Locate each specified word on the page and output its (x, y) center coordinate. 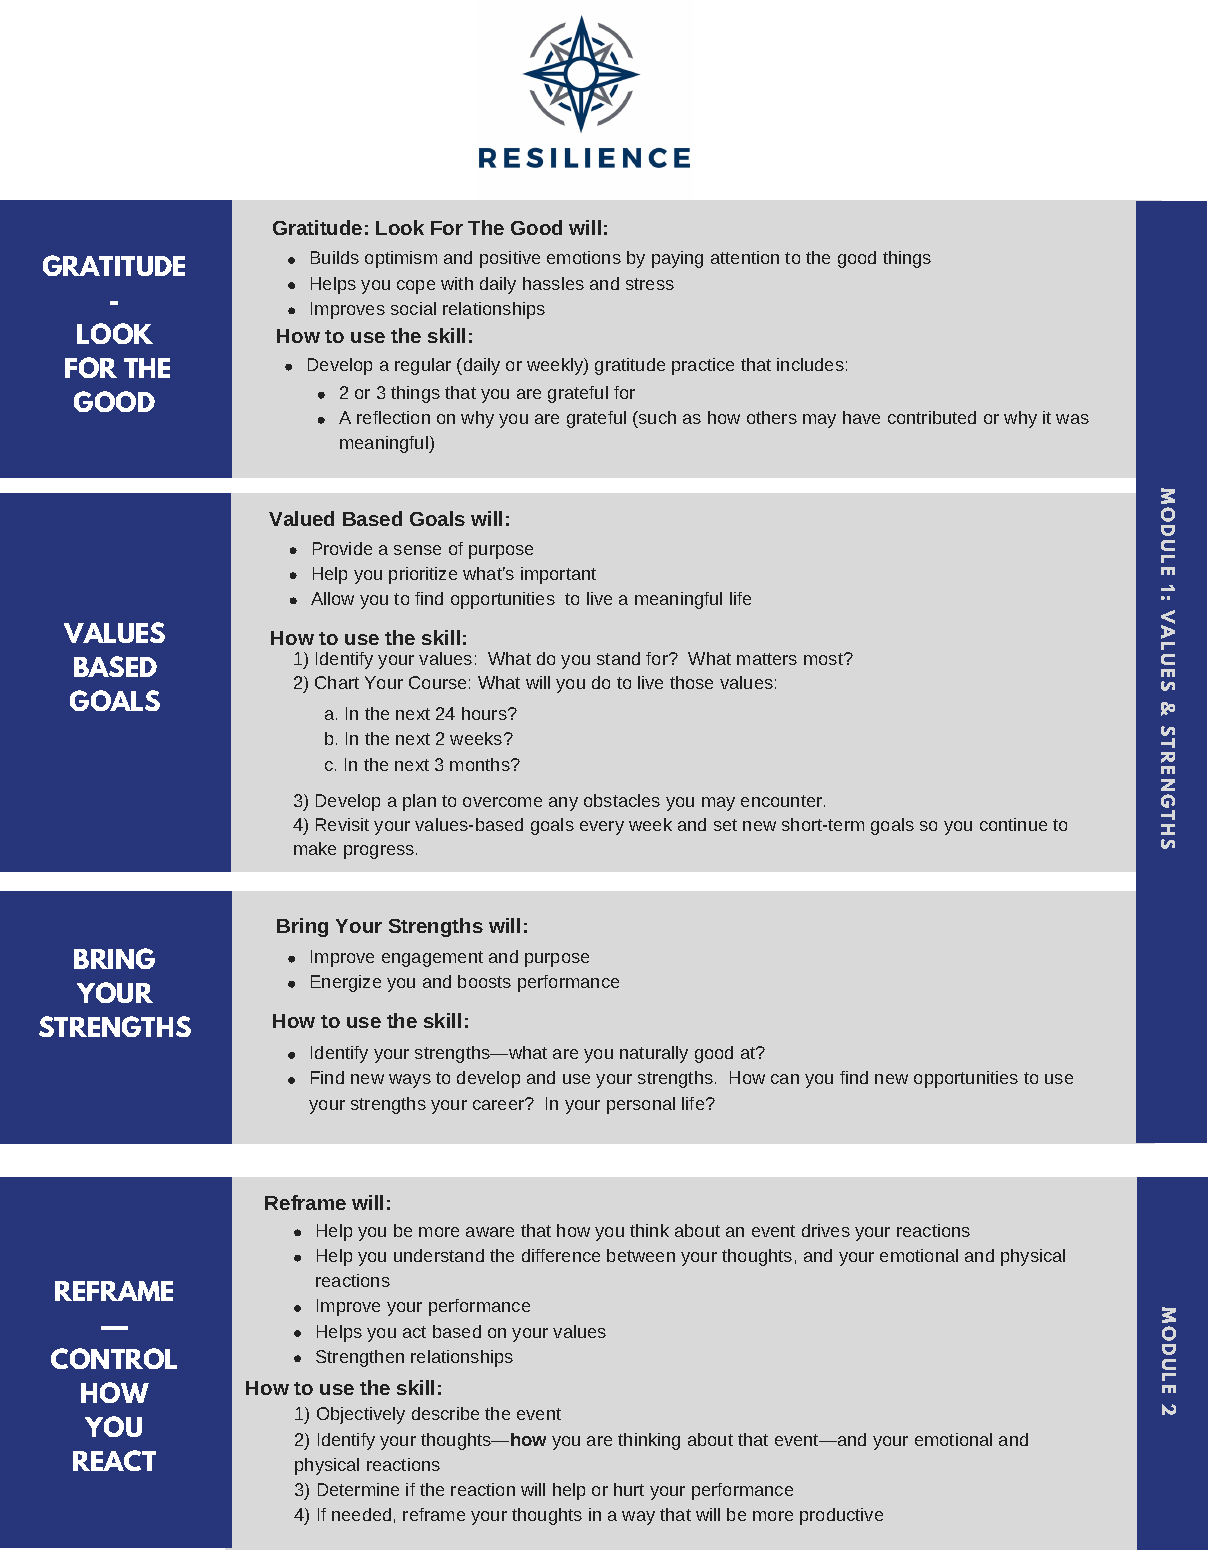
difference (561, 1255)
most (824, 659)
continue (1013, 824)
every (602, 828)
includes (810, 364)
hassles (553, 283)
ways (410, 1081)
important (558, 575)
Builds (335, 257)
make (315, 848)
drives (826, 1230)
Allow (332, 598)
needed (361, 1514)
